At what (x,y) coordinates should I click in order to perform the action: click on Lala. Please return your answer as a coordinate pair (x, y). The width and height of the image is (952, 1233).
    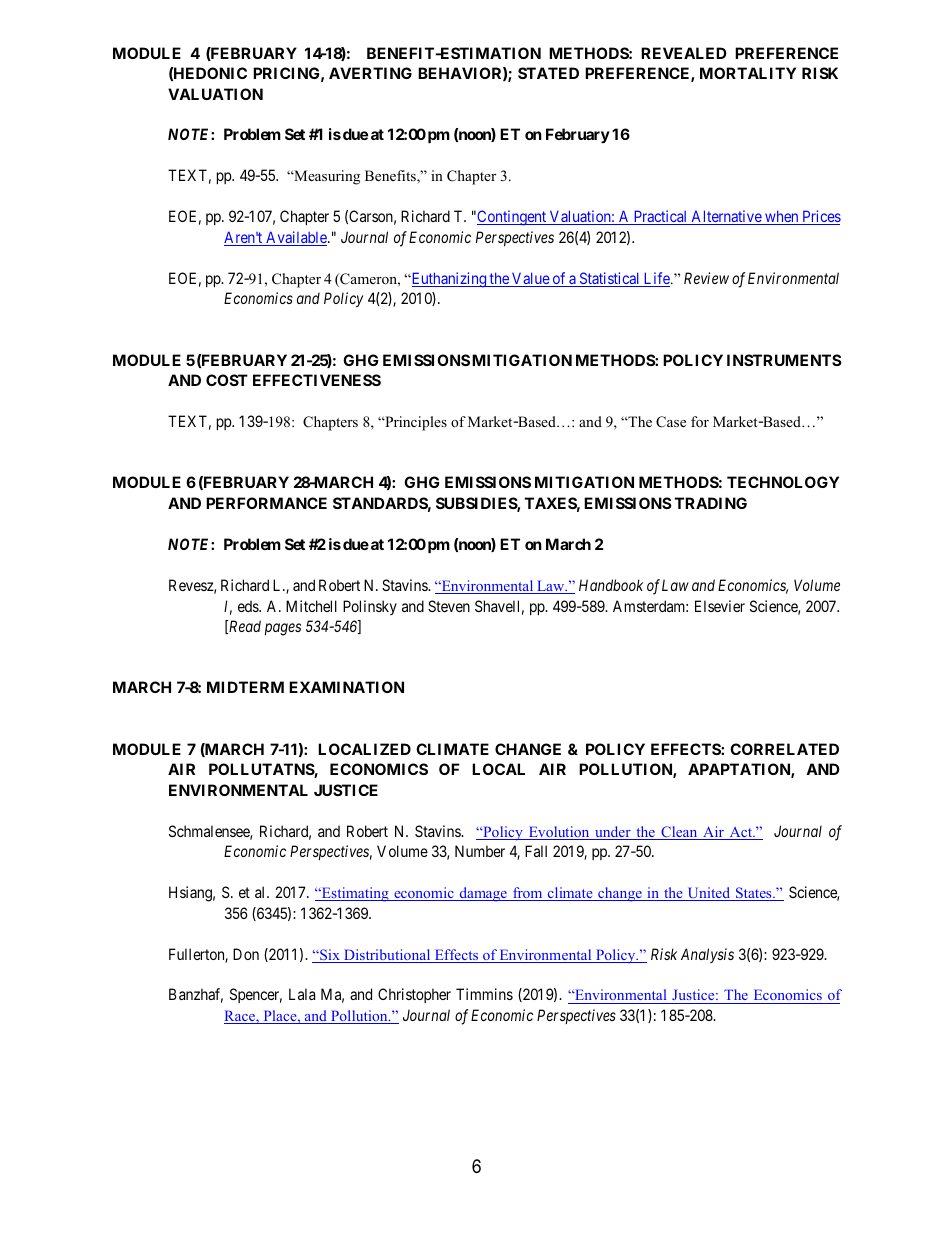
    Looking at the image, I should click on (302, 994).
